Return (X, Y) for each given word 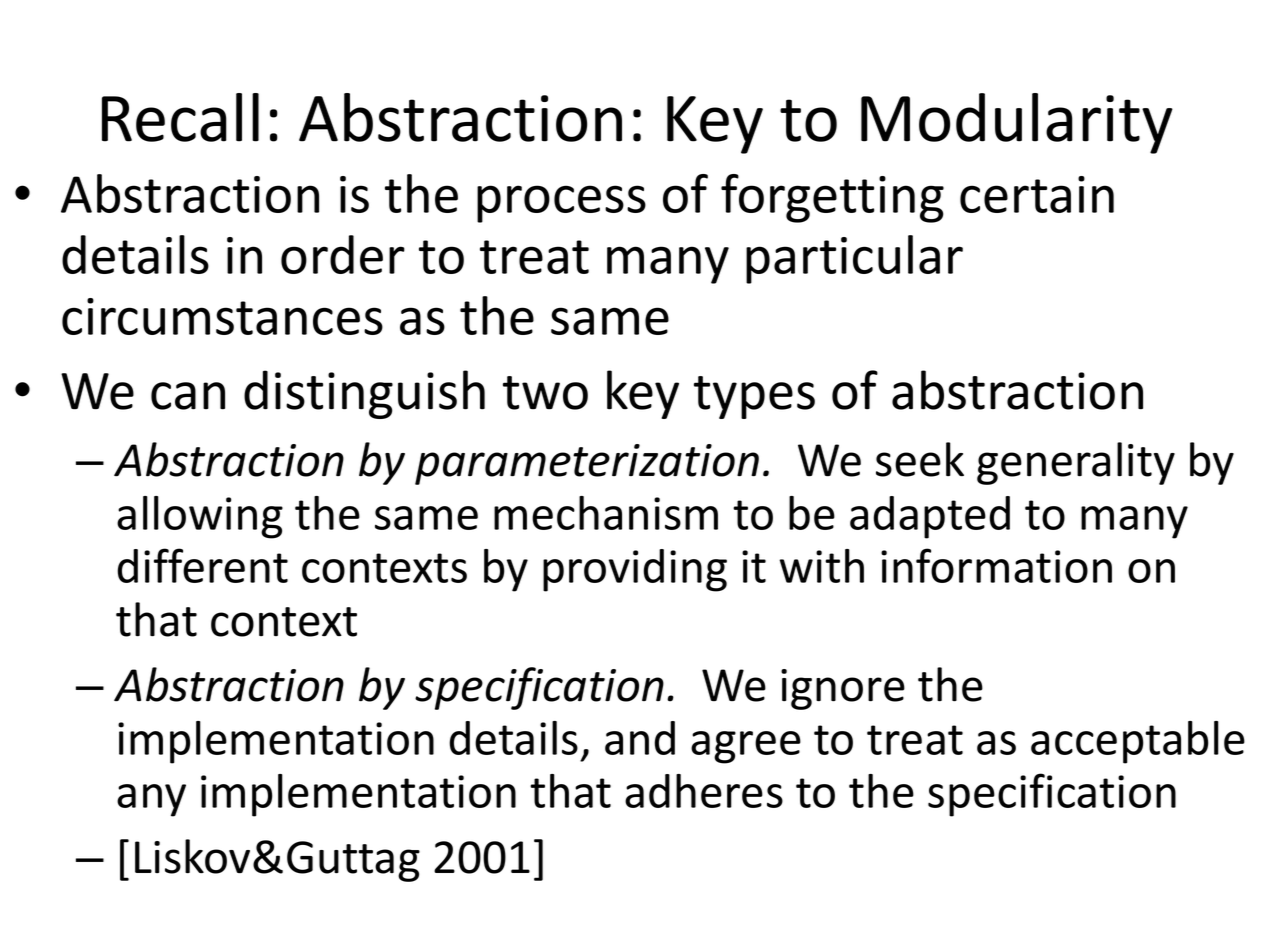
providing (635, 570)
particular (854, 259)
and (640, 738)
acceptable (1138, 742)
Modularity (1017, 123)
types (754, 397)
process (561, 204)
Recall (180, 117)
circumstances (222, 316)
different (202, 565)
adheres (704, 791)
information (996, 565)
